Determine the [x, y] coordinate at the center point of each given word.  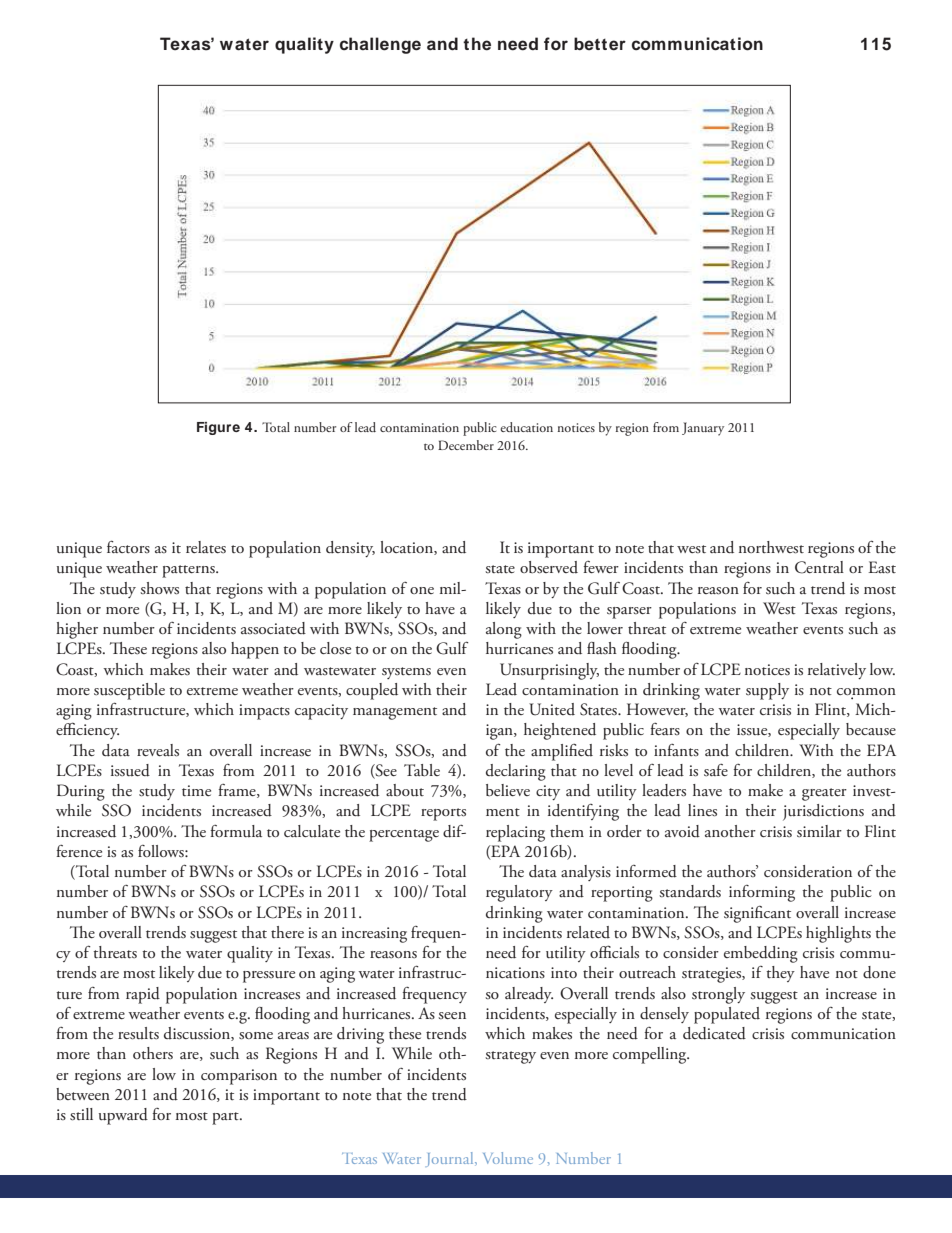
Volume [508, 1158]
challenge [380, 45]
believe [508, 790]
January [703, 429]
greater [824, 794]
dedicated [714, 1033]
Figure [218, 428]
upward [123, 1116]
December [466, 445]
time [196, 791]
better [600, 44]
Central [819, 567]
